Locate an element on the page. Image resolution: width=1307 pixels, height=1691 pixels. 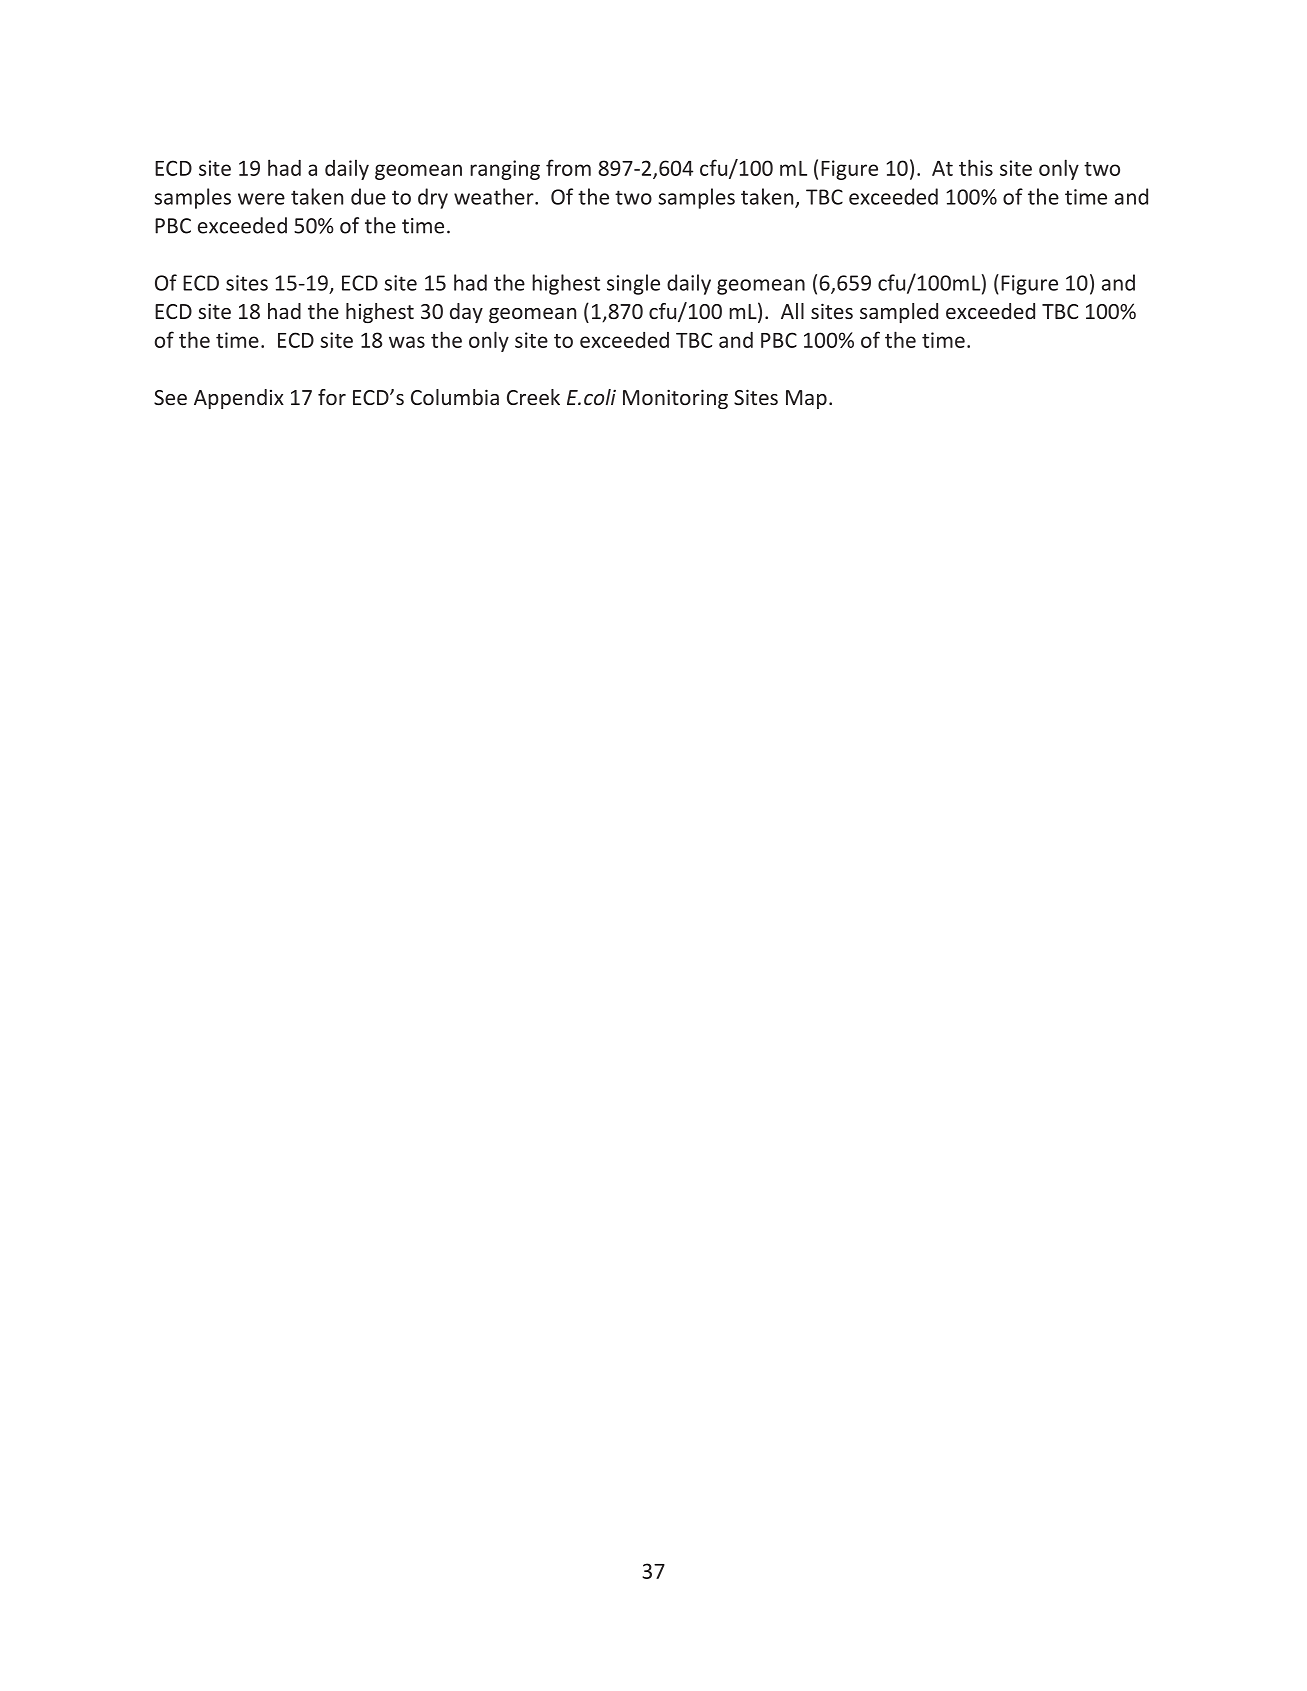
due is located at coordinates (368, 196).
